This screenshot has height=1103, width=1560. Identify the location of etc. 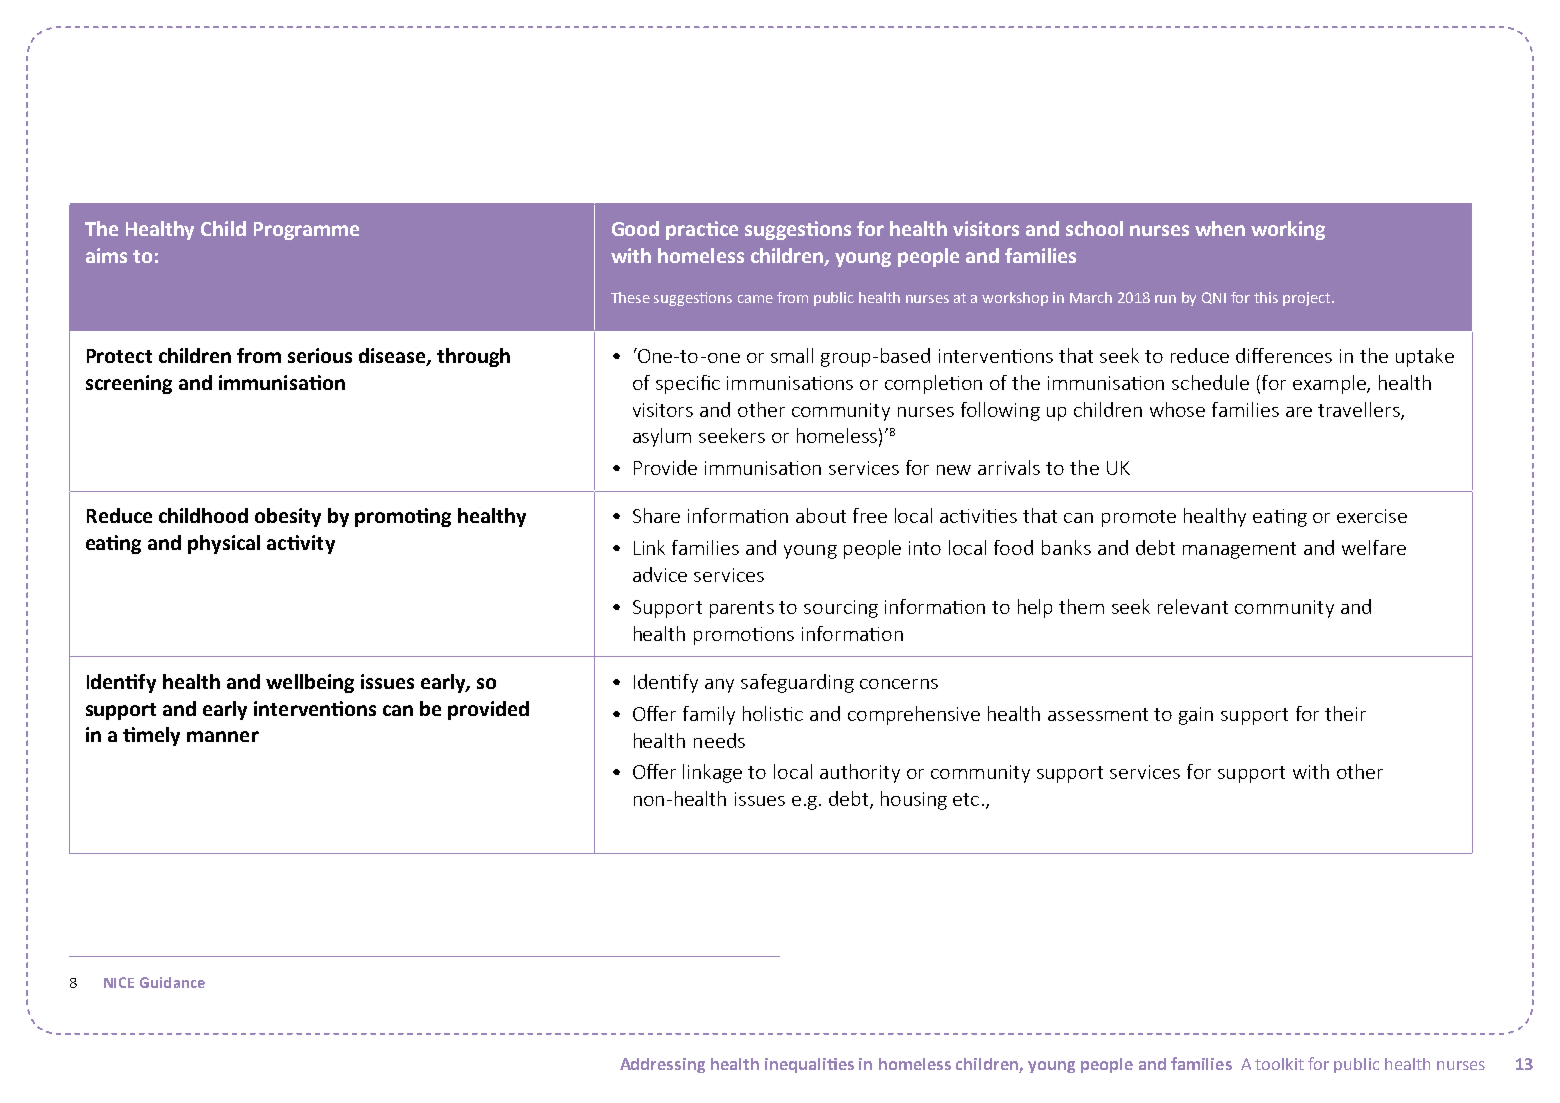
(966, 799).
